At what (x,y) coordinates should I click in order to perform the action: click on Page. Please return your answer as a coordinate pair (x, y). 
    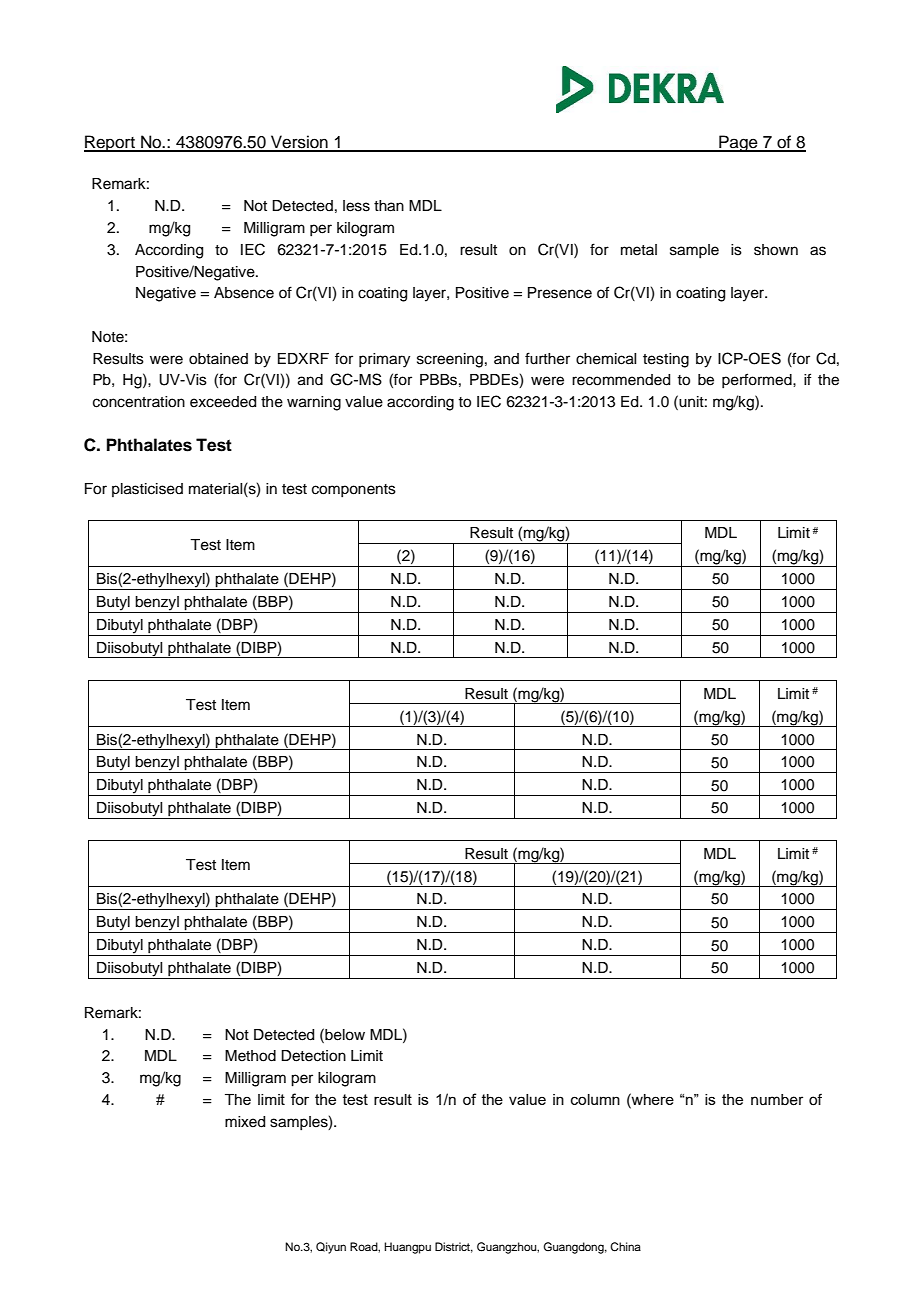
    Looking at the image, I should click on (738, 143).
